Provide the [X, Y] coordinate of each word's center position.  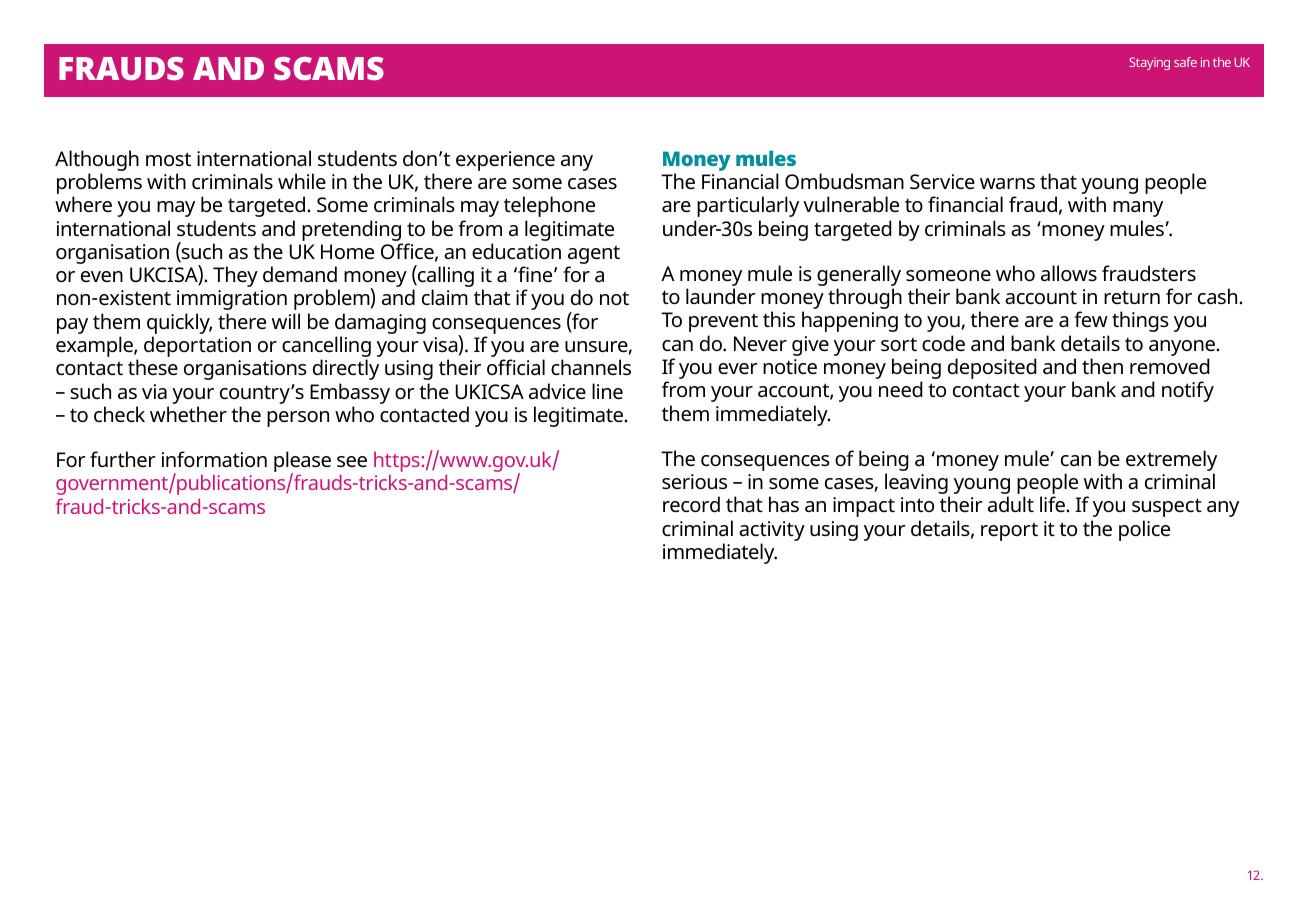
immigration [232, 300]
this [779, 319]
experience [505, 161]
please [302, 463]
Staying [1149, 63]
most [168, 159]
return [1132, 297]
